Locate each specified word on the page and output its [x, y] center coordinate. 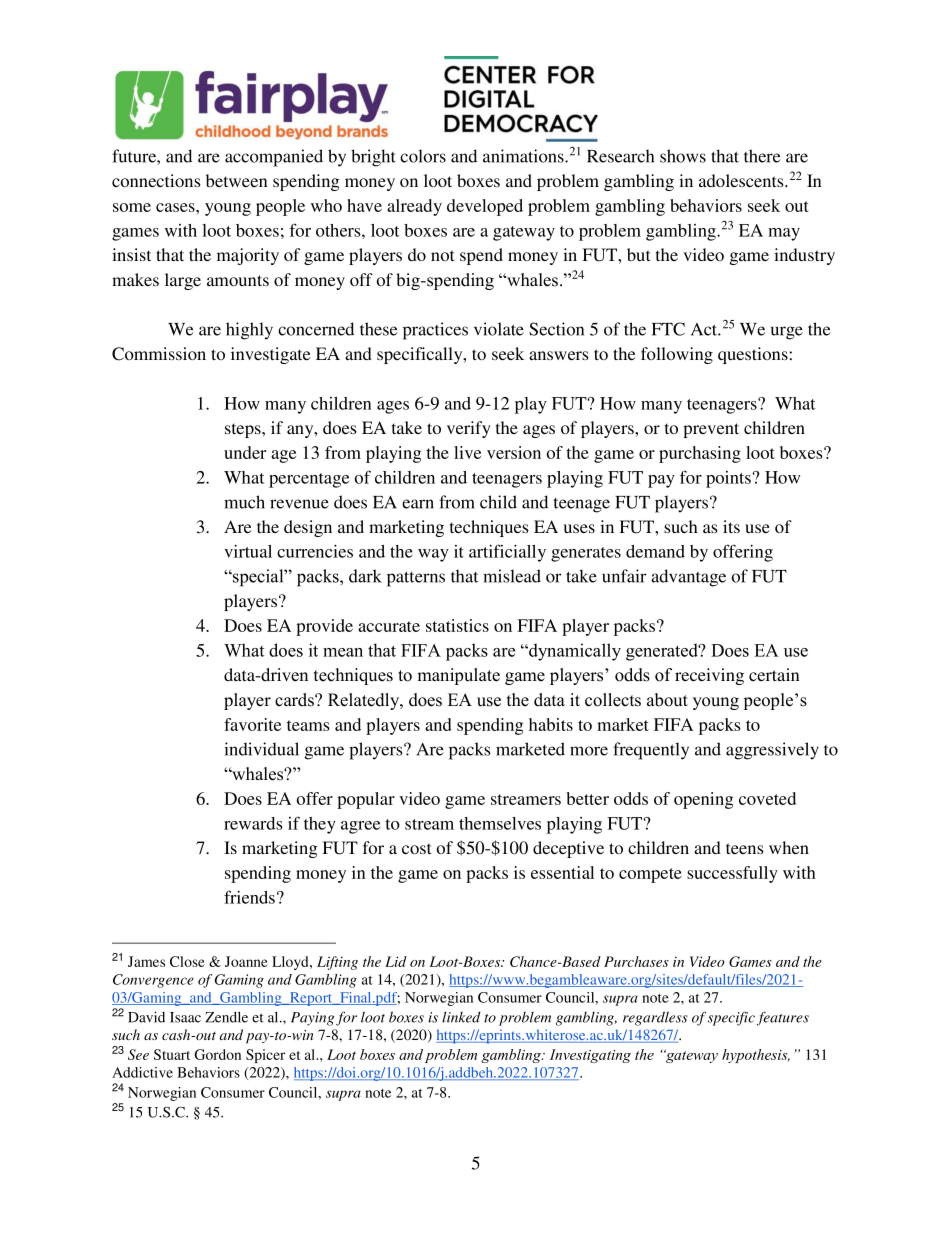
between [236, 180]
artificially [507, 553]
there [762, 156]
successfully [732, 874]
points [729, 479]
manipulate [458, 676]
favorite [252, 724]
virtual [248, 551]
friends [249, 897]
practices [435, 331]
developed [485, 207]
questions [753, 355]
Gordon [217, 1054]
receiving [709, 676]
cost [416, 848]
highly [249, 331]
